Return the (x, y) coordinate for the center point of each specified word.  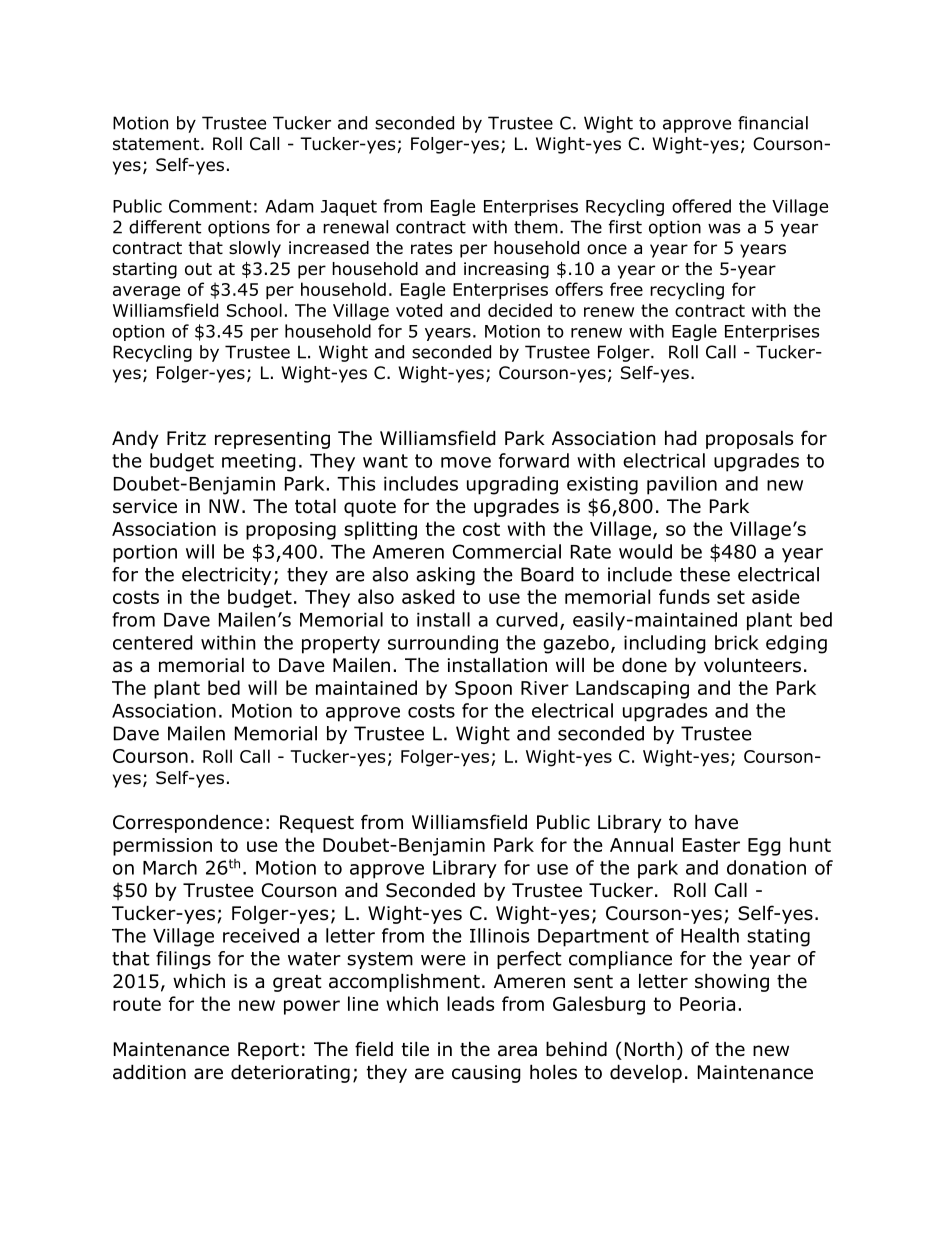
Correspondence (188, 823)
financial (773, 123)
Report (268, 1051)
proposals (749, 439)
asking (445, 576)
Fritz (186, 438)
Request (317, 824)
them (536, 227)
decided (520, 310)
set (731, 597)
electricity (226, 576)
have (716, 822)
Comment (210, 206)
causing (486, 1074)
